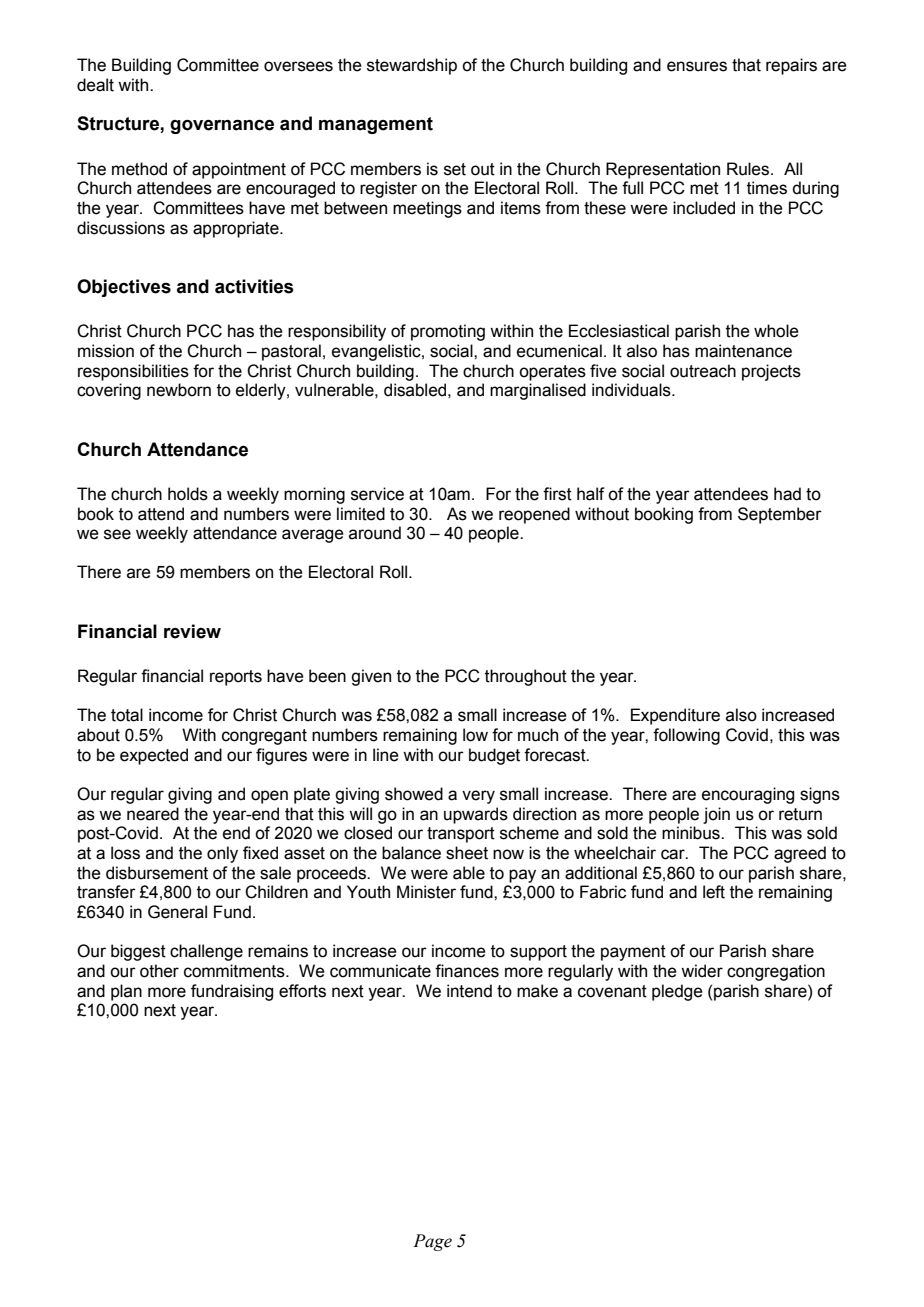  I want to click on stewardship, so click(412, 66).
